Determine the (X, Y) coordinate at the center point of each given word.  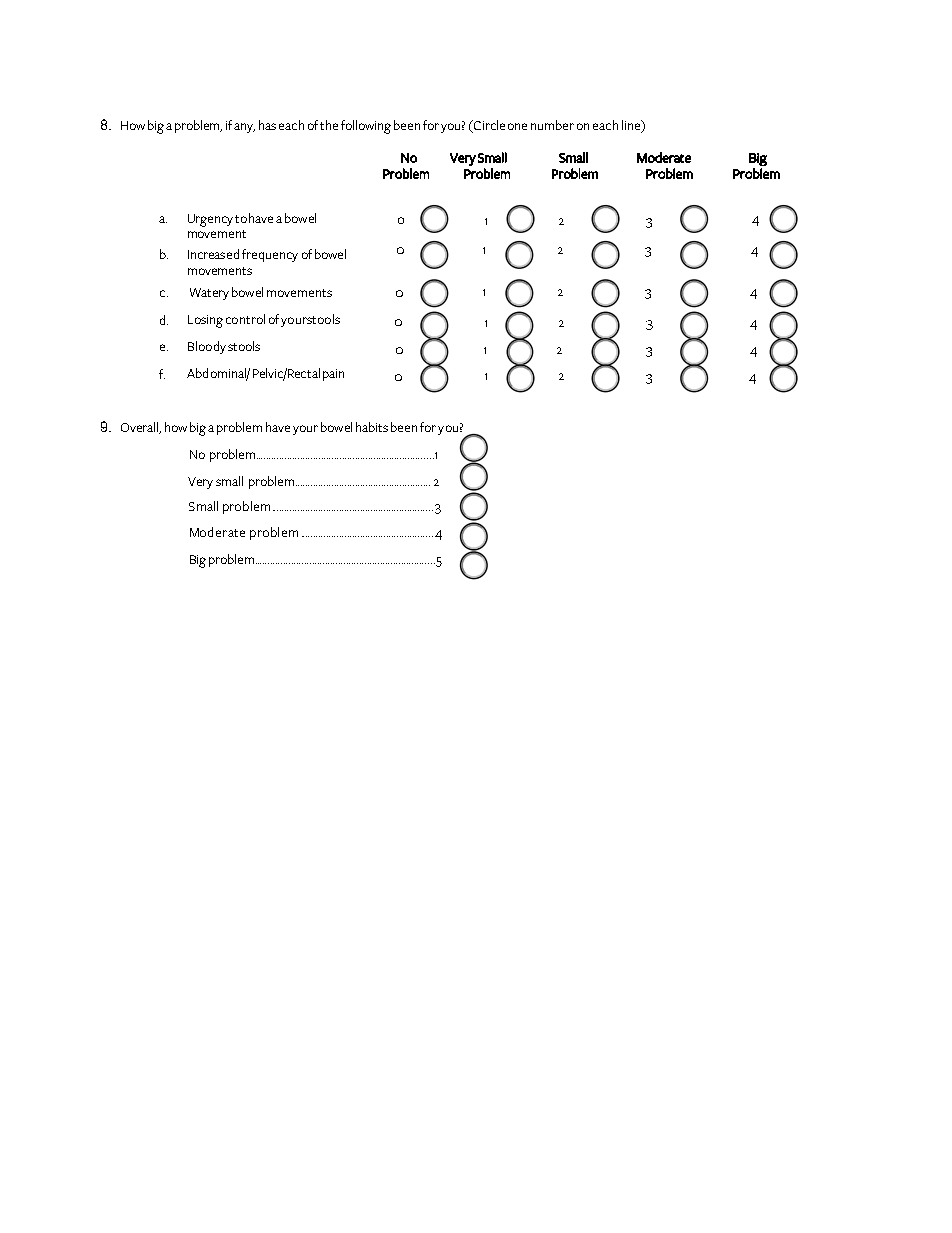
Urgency (212, 220)
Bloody (207, 347)
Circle (488, 126)
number (552, 125)
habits (372, 427)
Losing (205, 321)
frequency (270, 255)
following (366, 127)
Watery (209, 294)
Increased (213, 254)
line (632, 126)
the (329, 125)
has (267, 125)
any (244, 128)
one (517, 126)
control (245, 319)
